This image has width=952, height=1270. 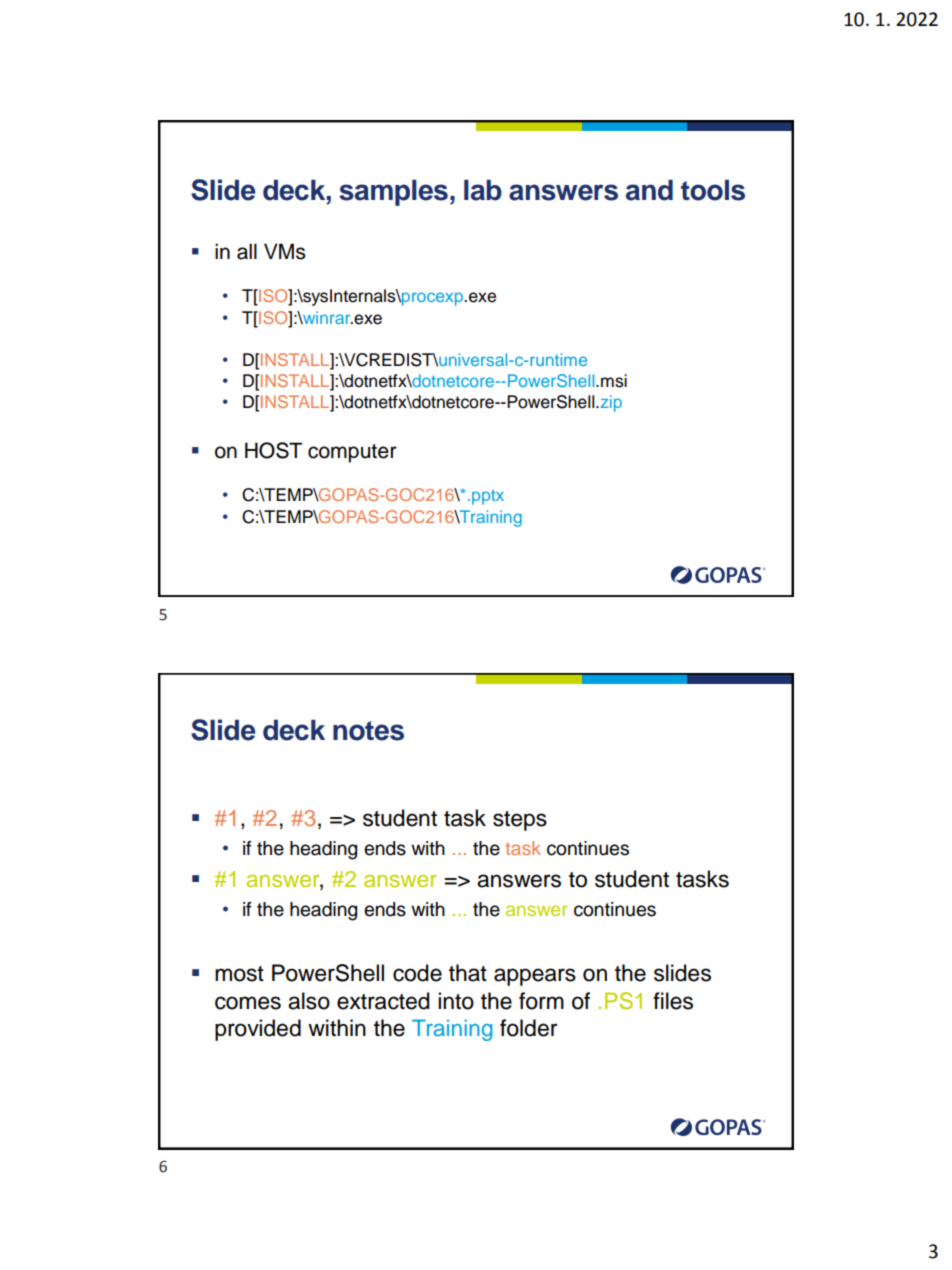 I want to click on most, so click(x=239, y=974).
